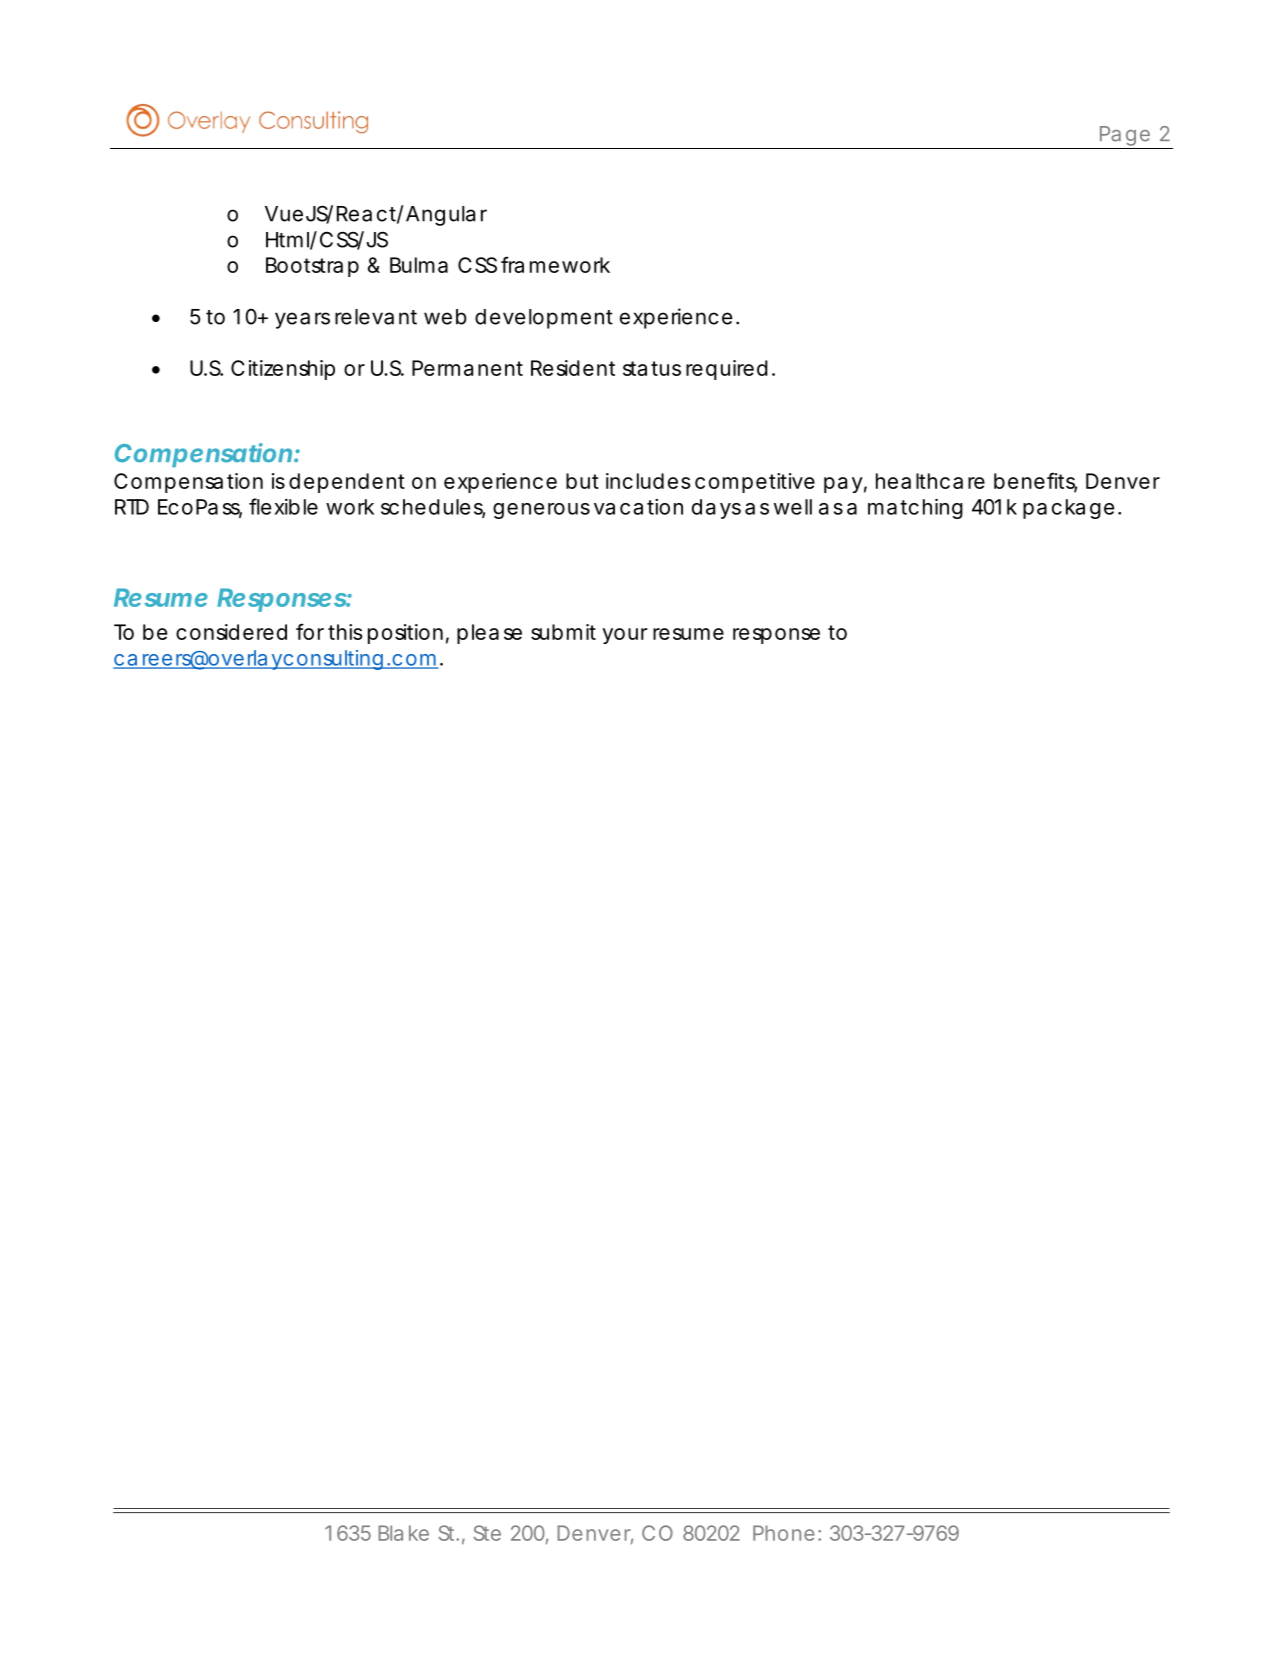 Image resolution: width=1283 pixels, height=1661 pixels. I want to click on submit, so click(563, 632).
